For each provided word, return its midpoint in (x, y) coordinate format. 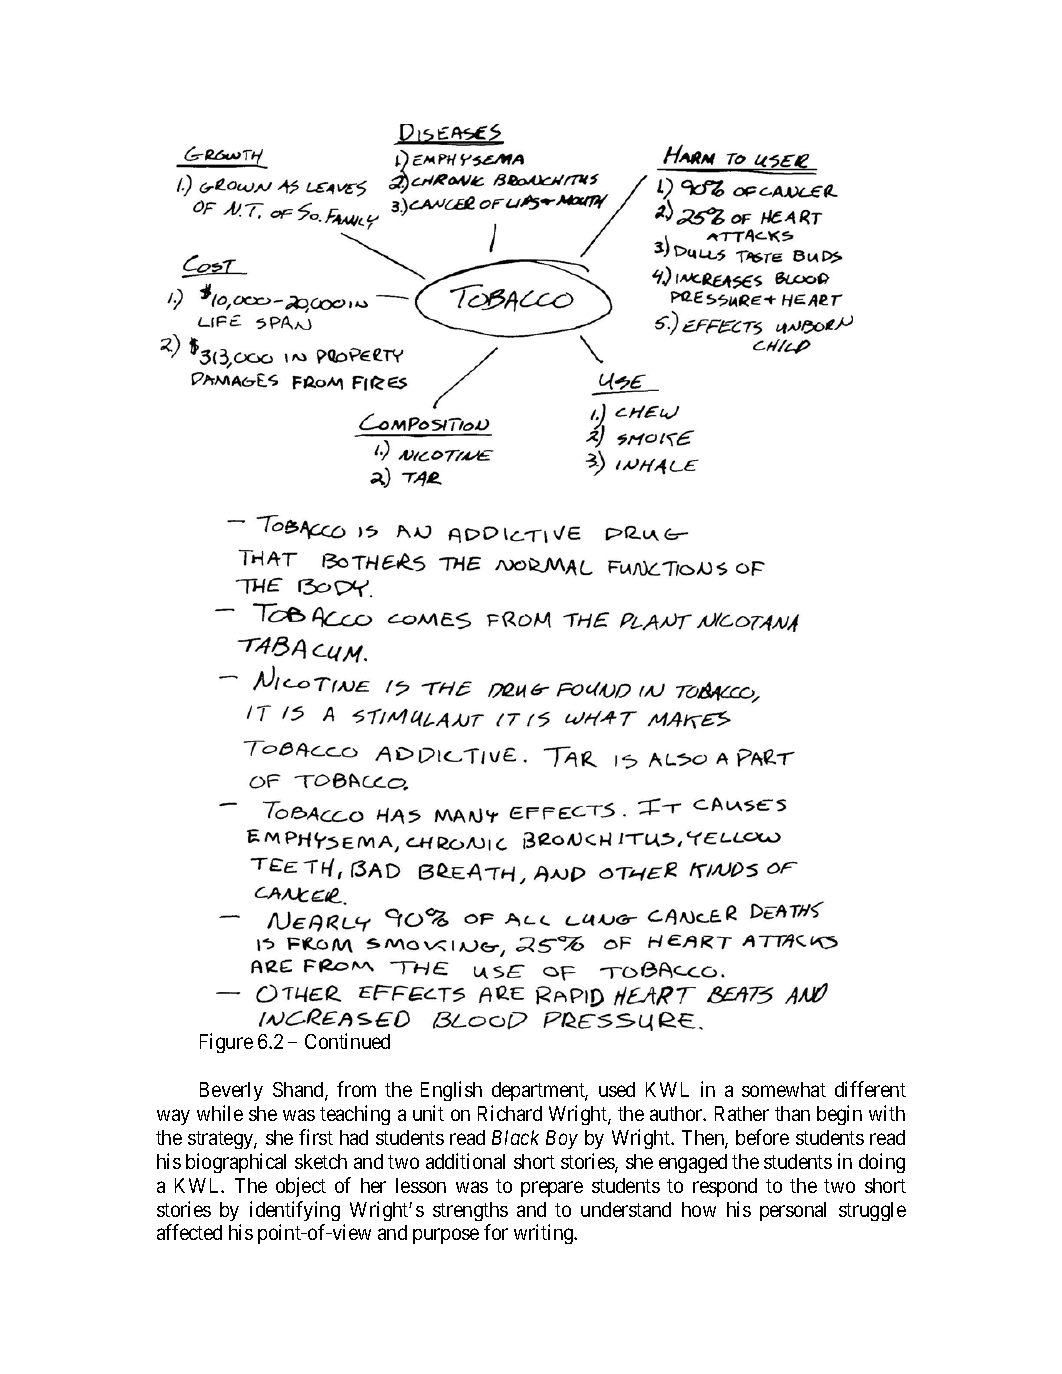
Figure (226, 1043)
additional (465, 1161)
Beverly (231, 1091)
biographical (236, 1163)
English (451, 1091)
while (220, 1113)
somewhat (784, 1089)
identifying (295, 1211)
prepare (552, 1189)
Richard (510, 1113)
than (792, 1113)
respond (725, 1187)
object (301, 1187)
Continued (347, 1041)
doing (882, 1163)
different (870, 1089)
